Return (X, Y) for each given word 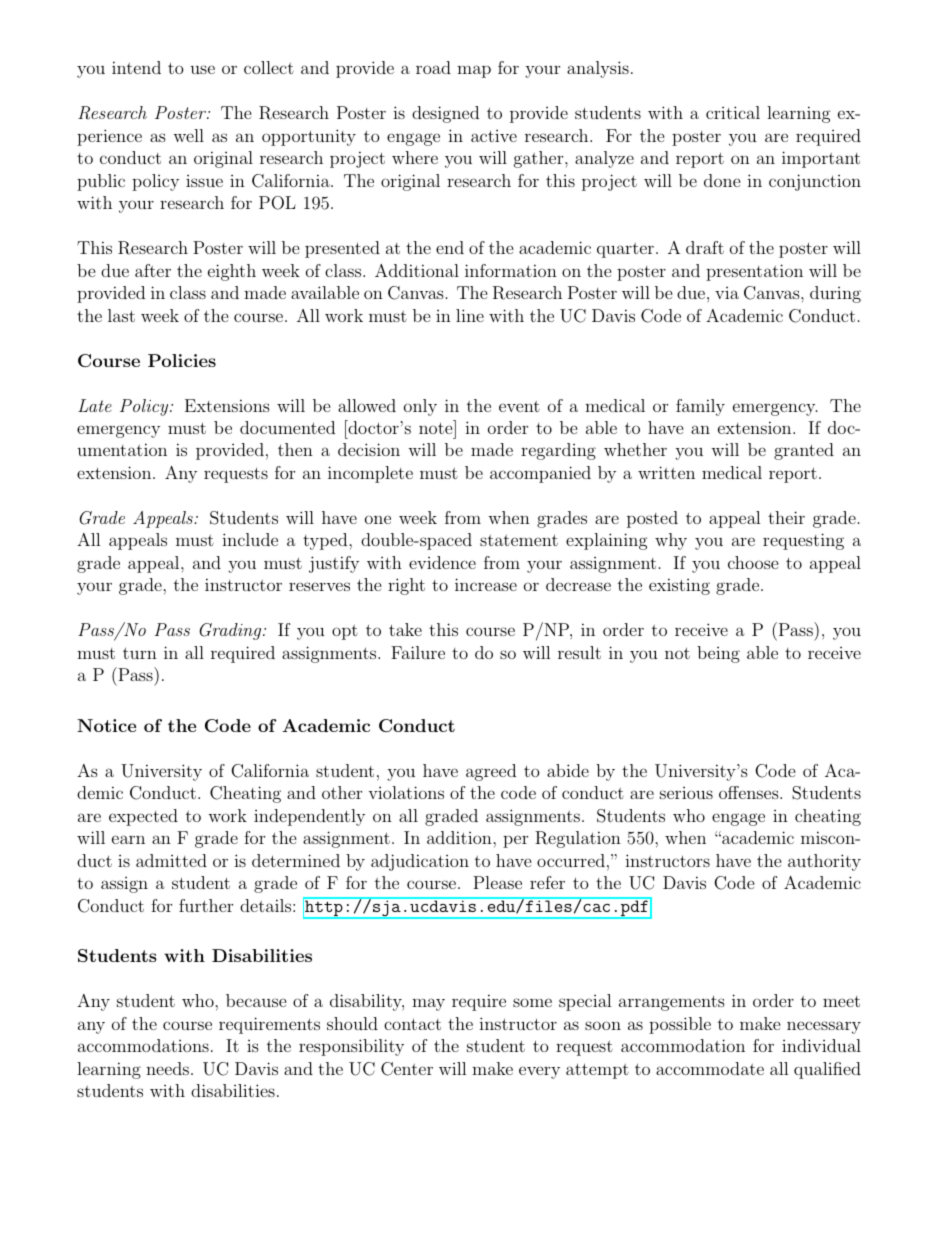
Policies (182, 360)
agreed (491, 772)
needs (167, 1068)
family (700, 407)
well (188, 135)
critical (733, 112)
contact (412, 1024)
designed (445, 114)
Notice (106, 725)
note (436, 428)
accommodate (710, 1068)
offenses (749, 792)
